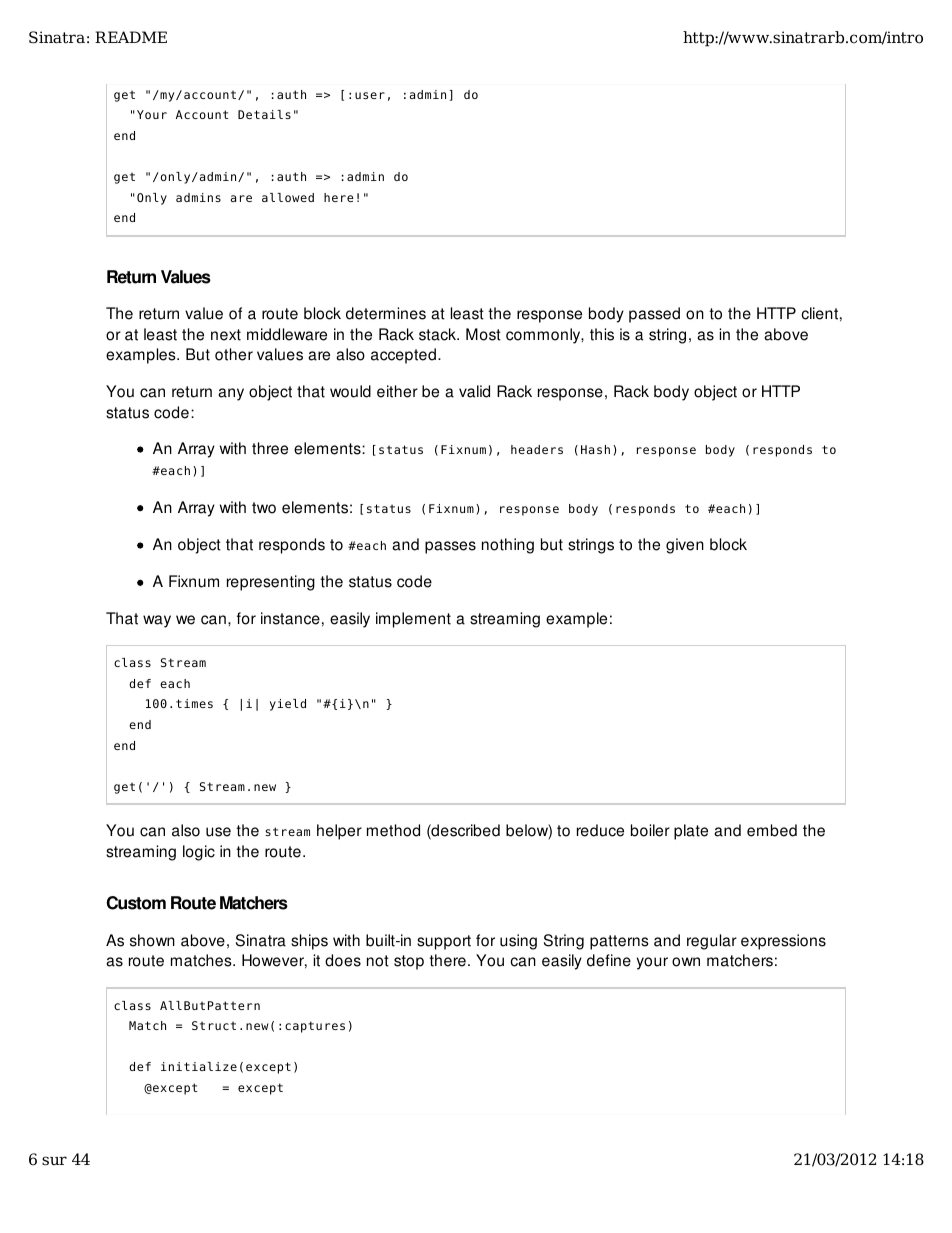  What do you see at coordinates (409, 962) in the document?
I see `stop` at bounding box center [409, 962].
